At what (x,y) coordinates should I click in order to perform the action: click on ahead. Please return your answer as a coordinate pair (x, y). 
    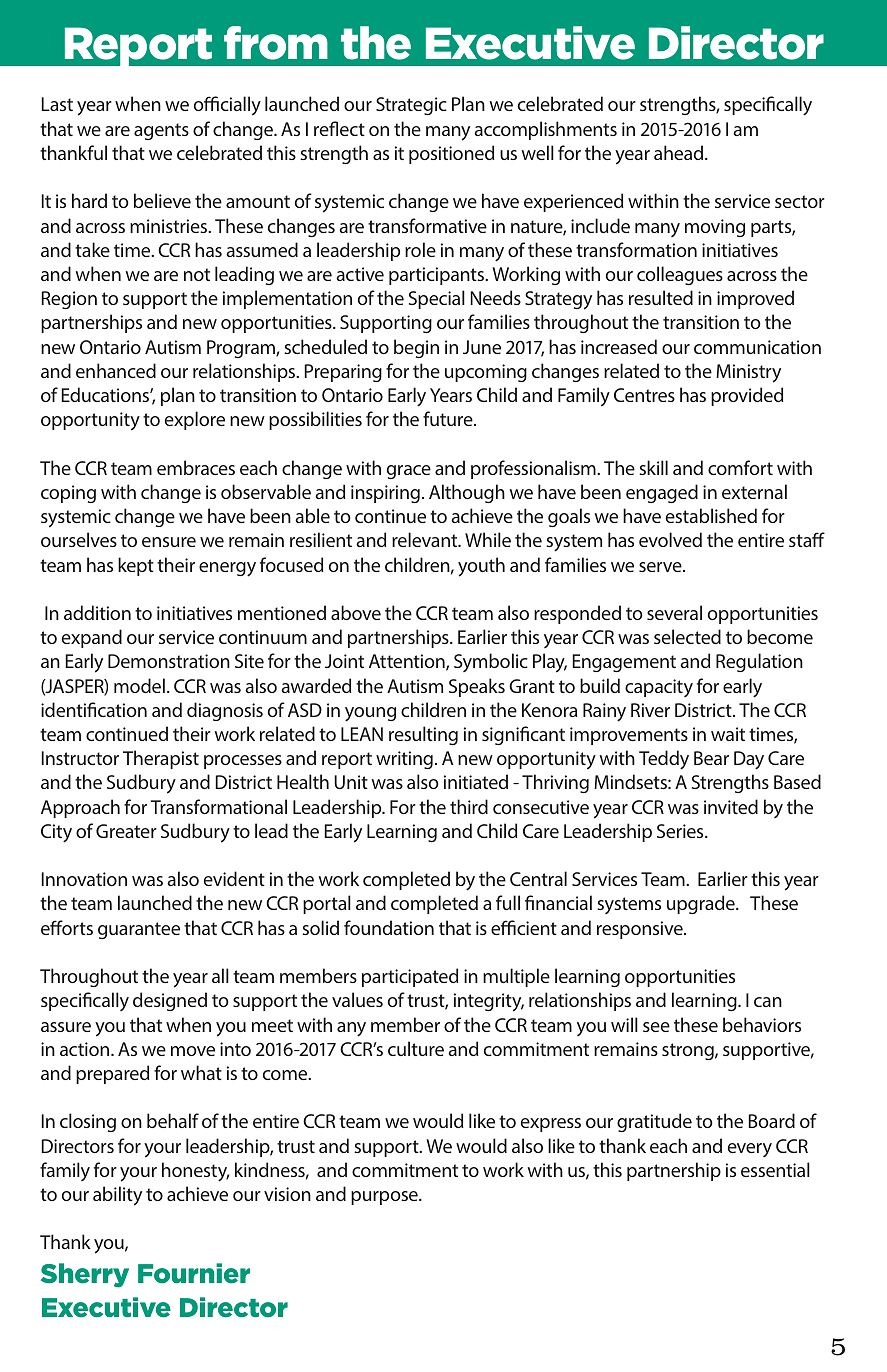
    Looking at the image, I should click on (680, 152).
